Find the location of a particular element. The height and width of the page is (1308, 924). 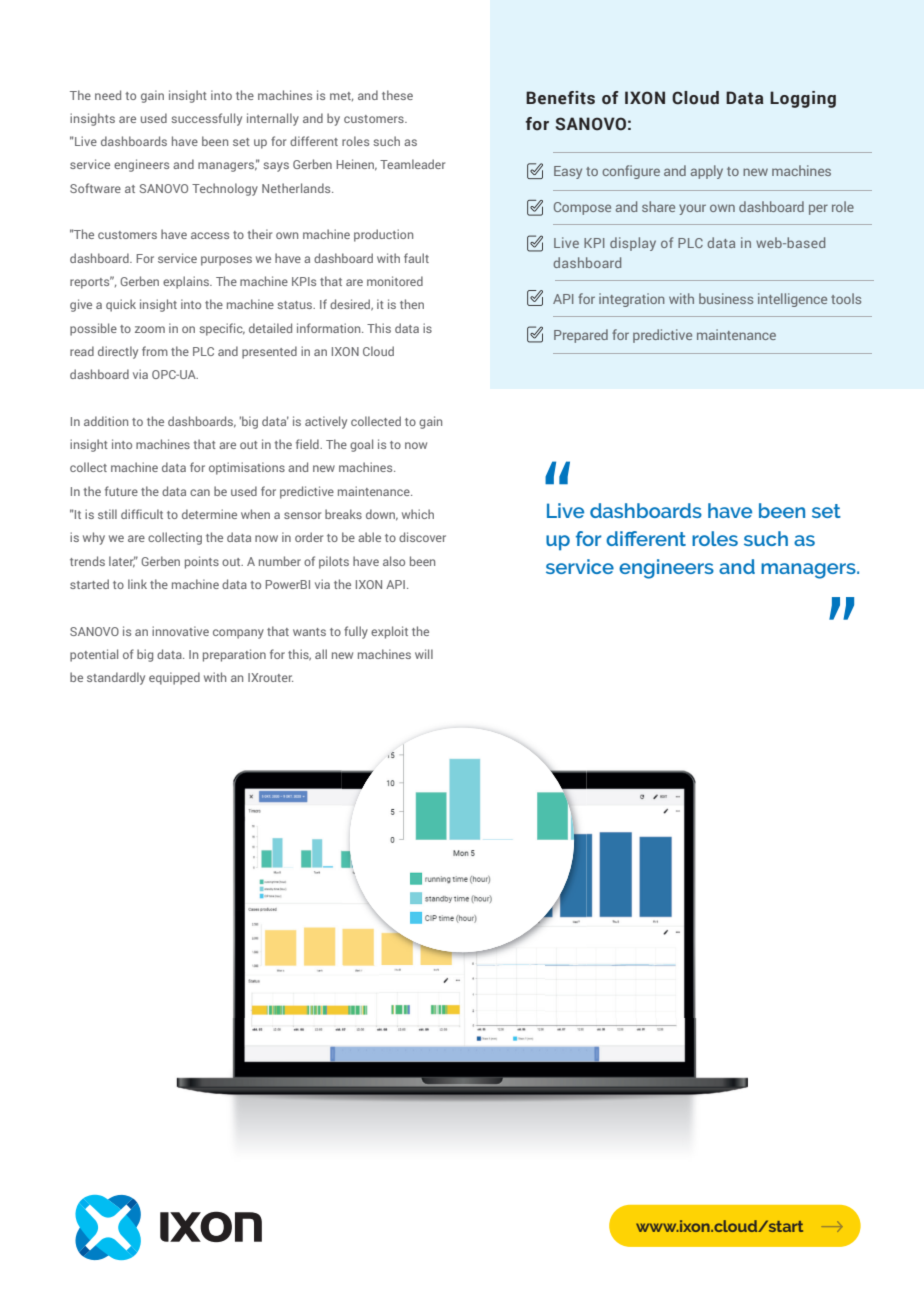

can is located at coordinates (200, 492).
